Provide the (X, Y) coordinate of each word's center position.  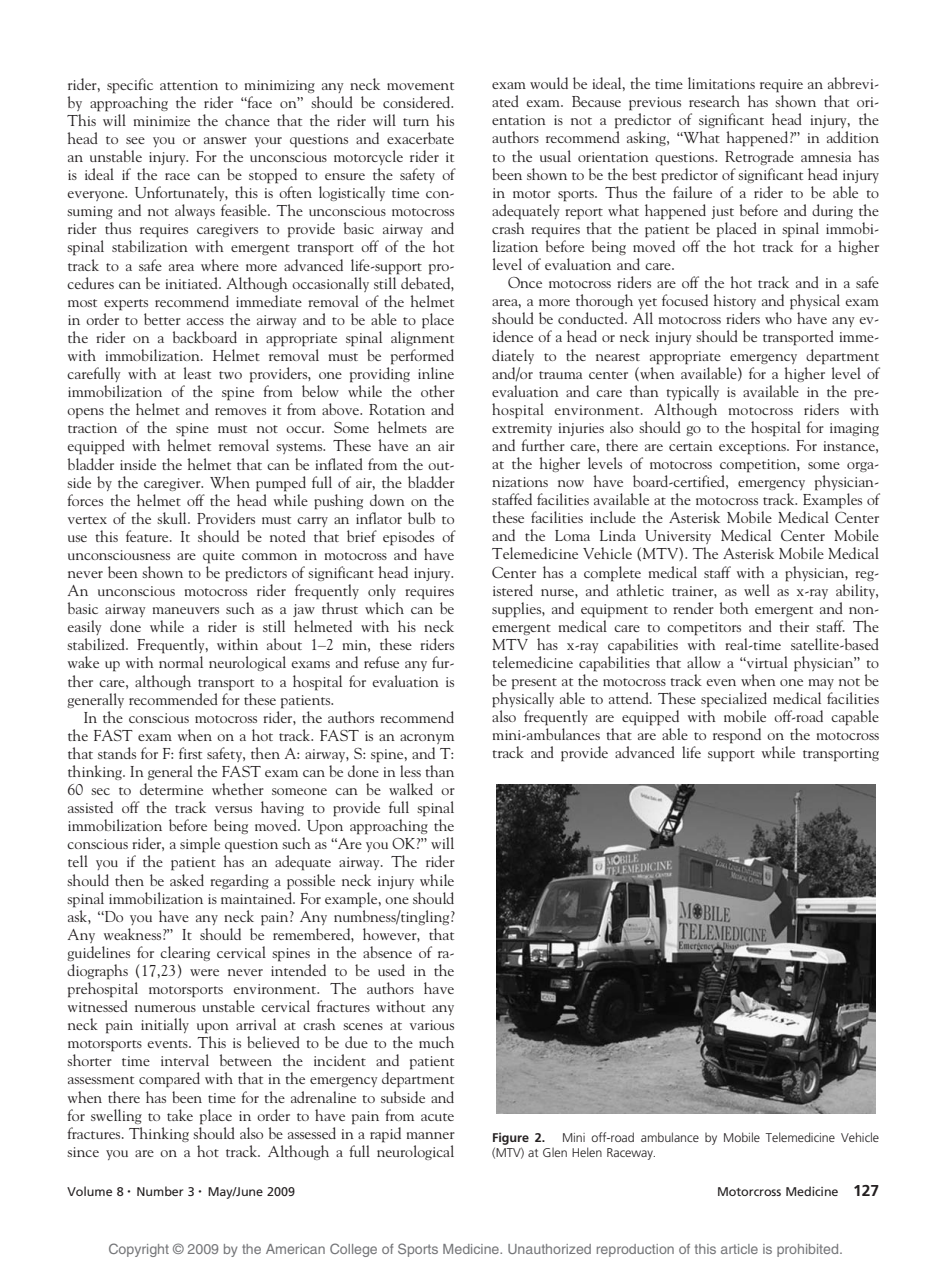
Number (160, 1191)
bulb (421, 518)
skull (173, 518)
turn (416, 122)
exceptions (753, 448)
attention (189, 85)
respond (737, 736)
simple (200, 845)
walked (411, 789)
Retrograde (759, 157)
